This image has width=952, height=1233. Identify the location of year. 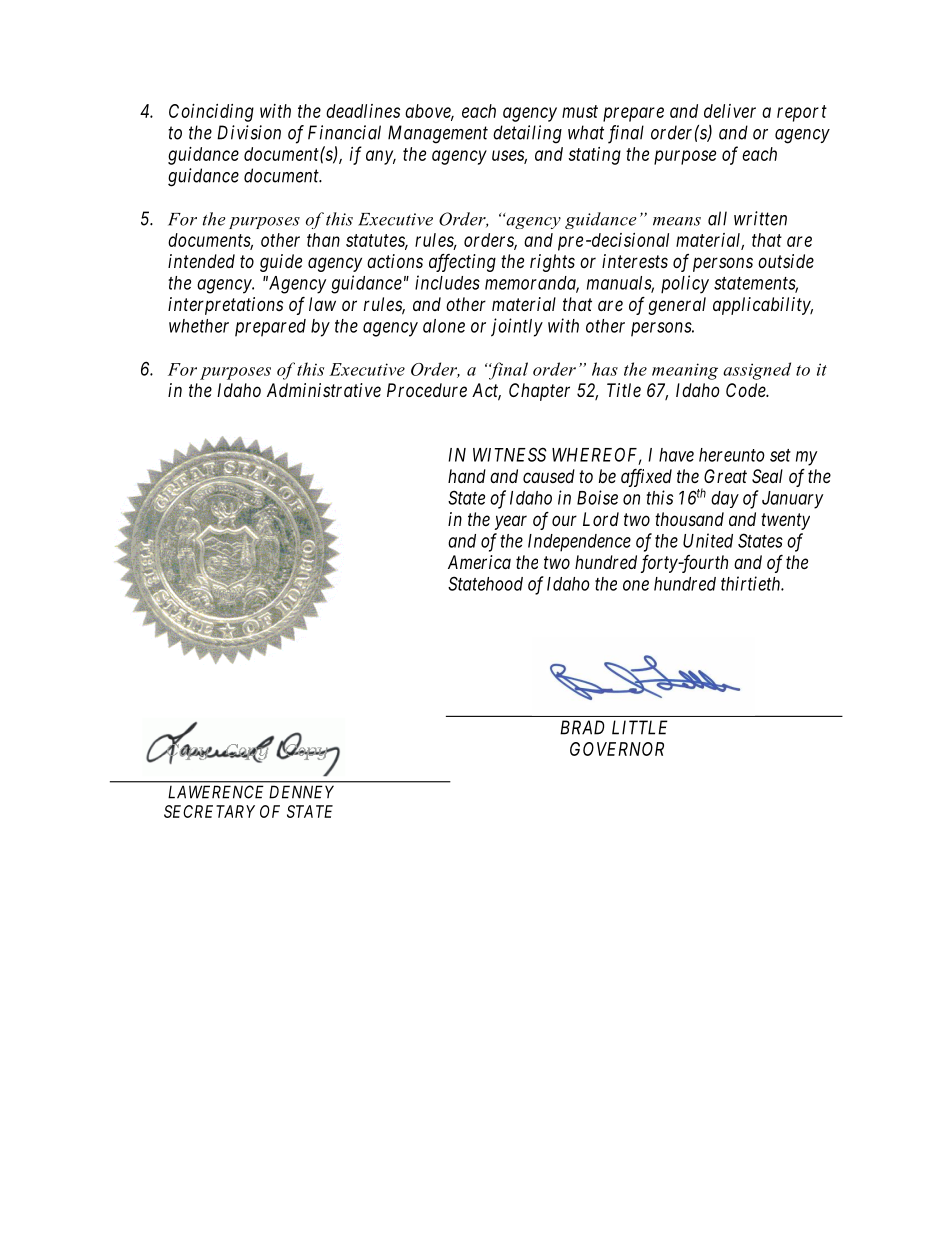
(510, 522).
